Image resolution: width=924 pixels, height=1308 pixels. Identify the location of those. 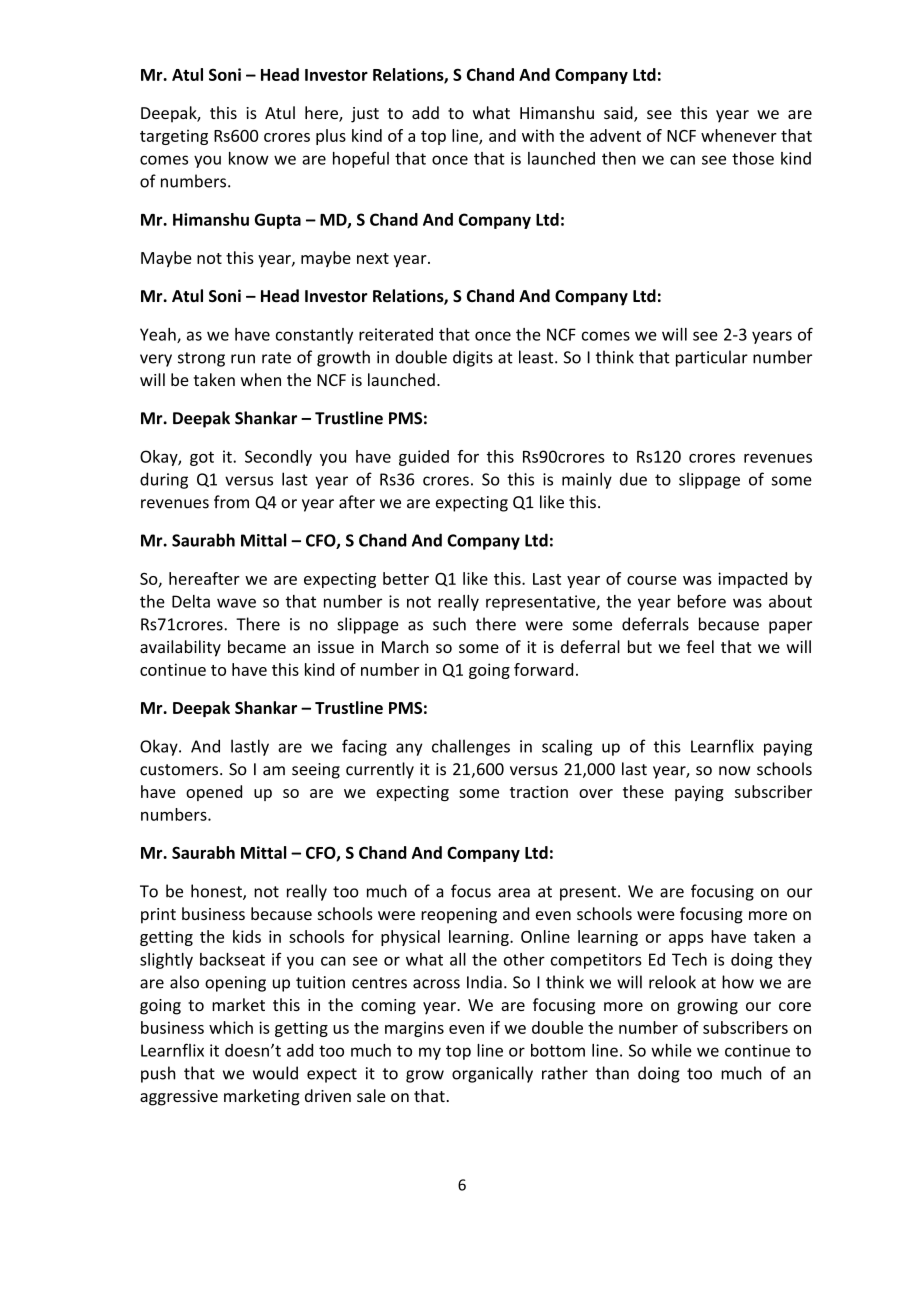
(753, 158).
